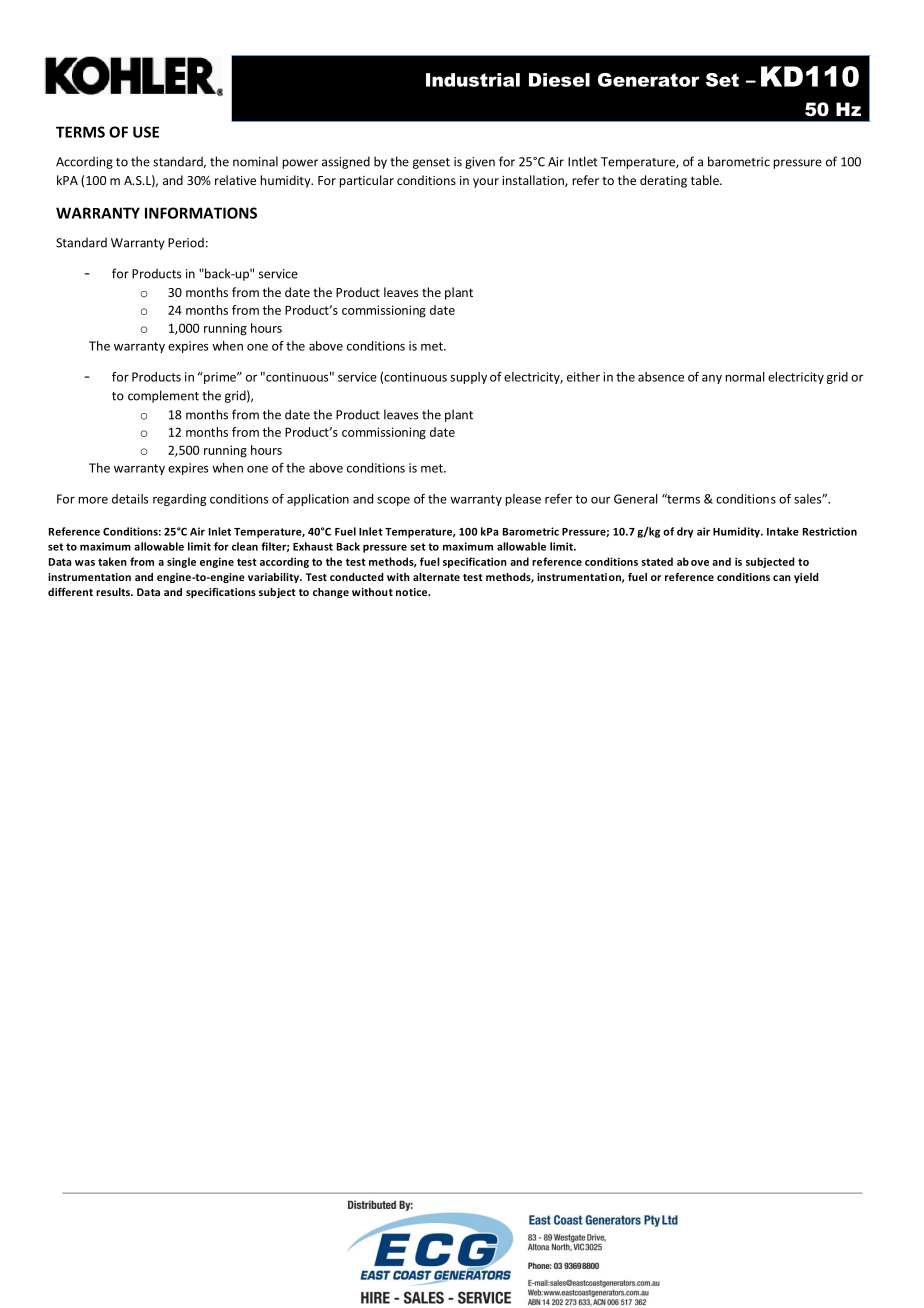 The height and width of the document is (1308, 924). I want to click on complement, so click(163, 396).
